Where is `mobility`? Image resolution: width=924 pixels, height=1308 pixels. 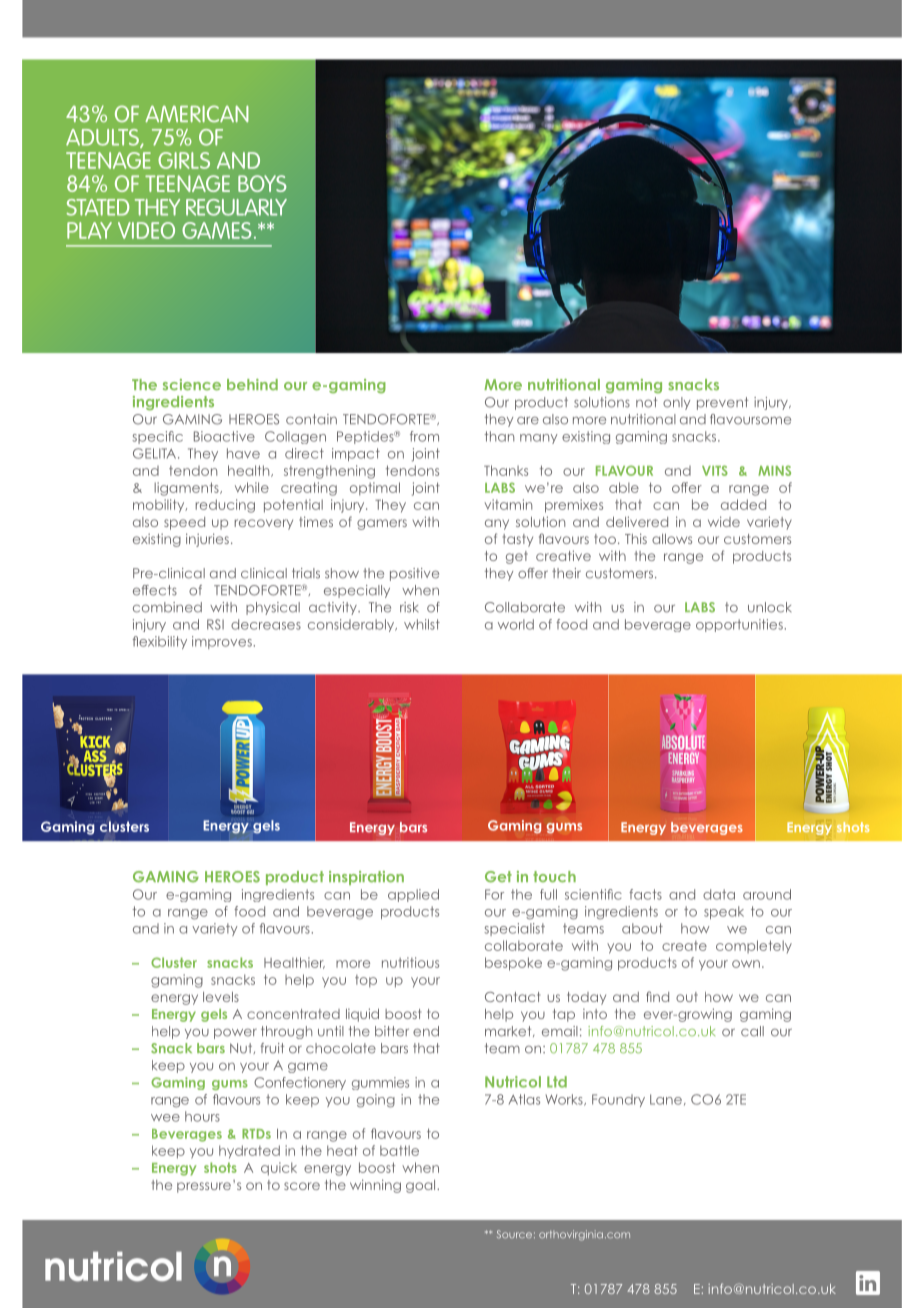 mobility is located at coordinates (160, 506).
